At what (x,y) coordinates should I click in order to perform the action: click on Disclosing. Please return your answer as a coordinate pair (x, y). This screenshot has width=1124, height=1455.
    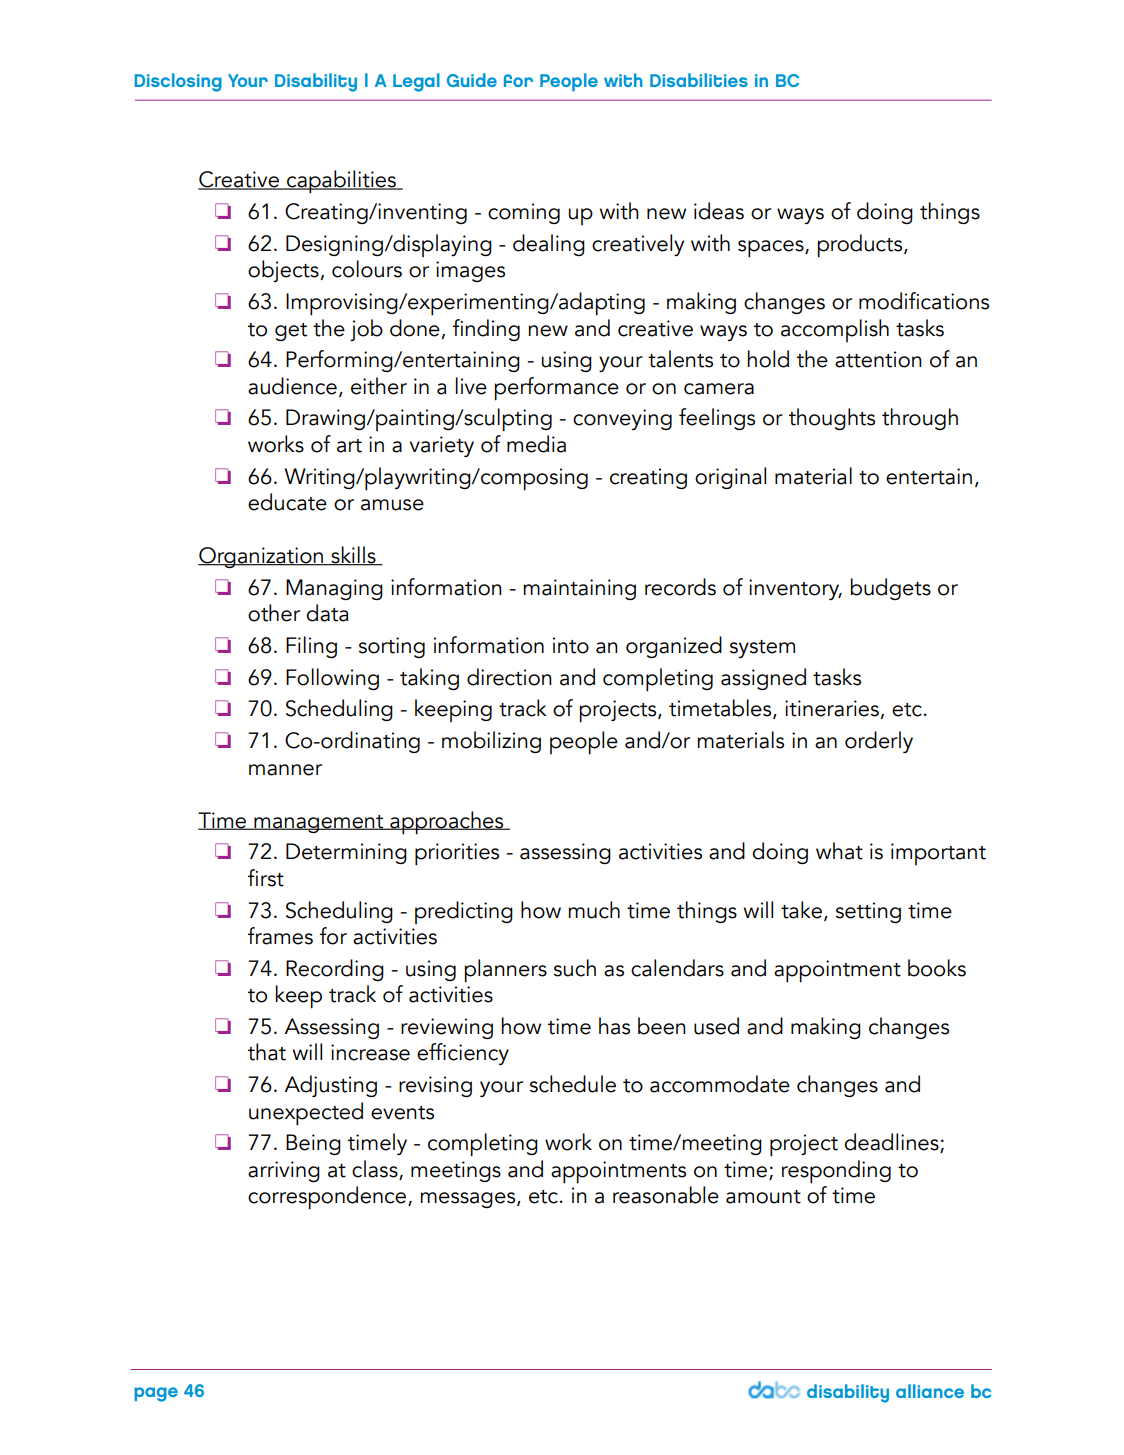
    Looking at the image, I should click on (178, 82).
